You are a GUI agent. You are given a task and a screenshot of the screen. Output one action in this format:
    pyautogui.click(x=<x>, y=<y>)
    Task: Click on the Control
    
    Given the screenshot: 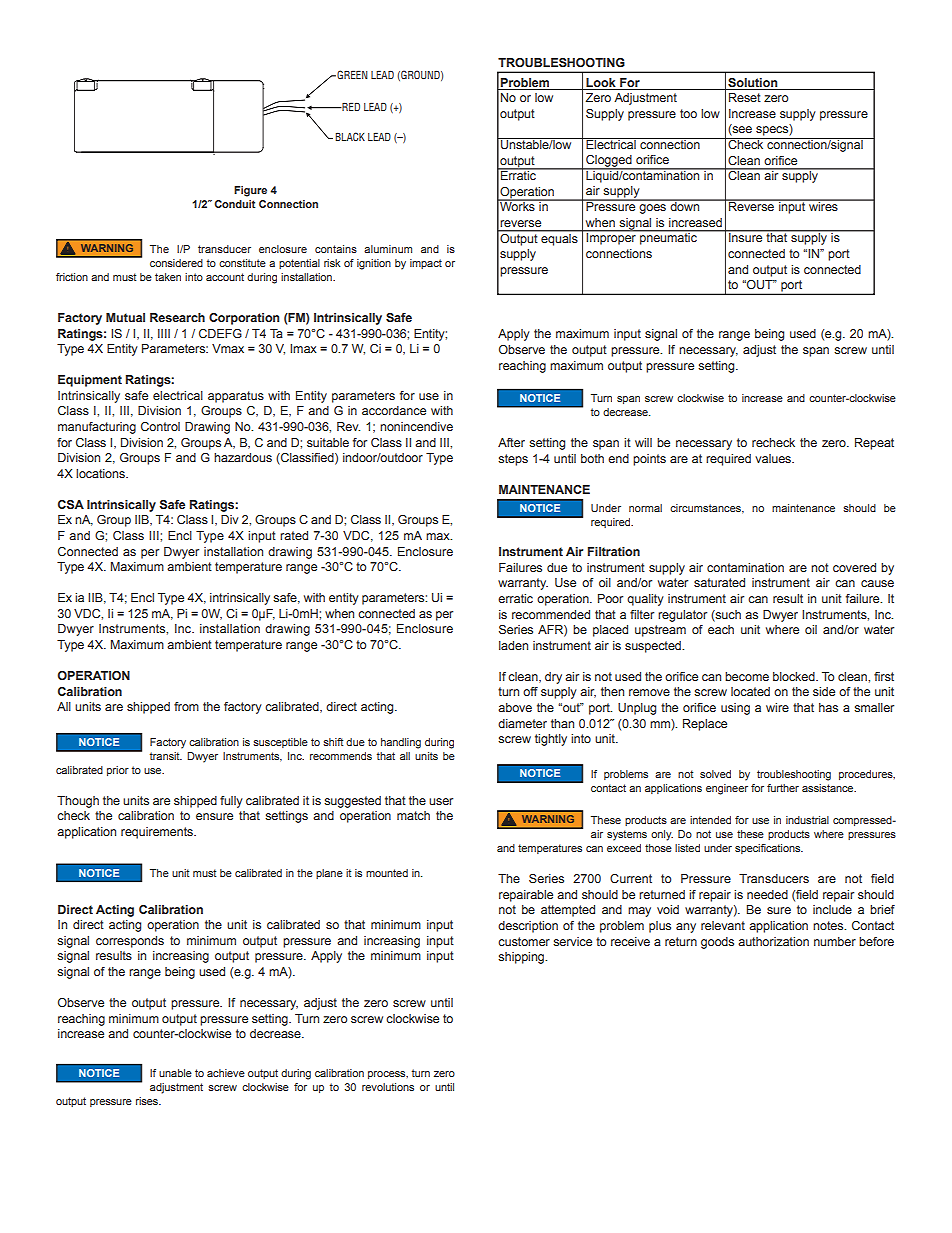 What is the action you would take?
    pyautogui.click(x=160, y=426)
